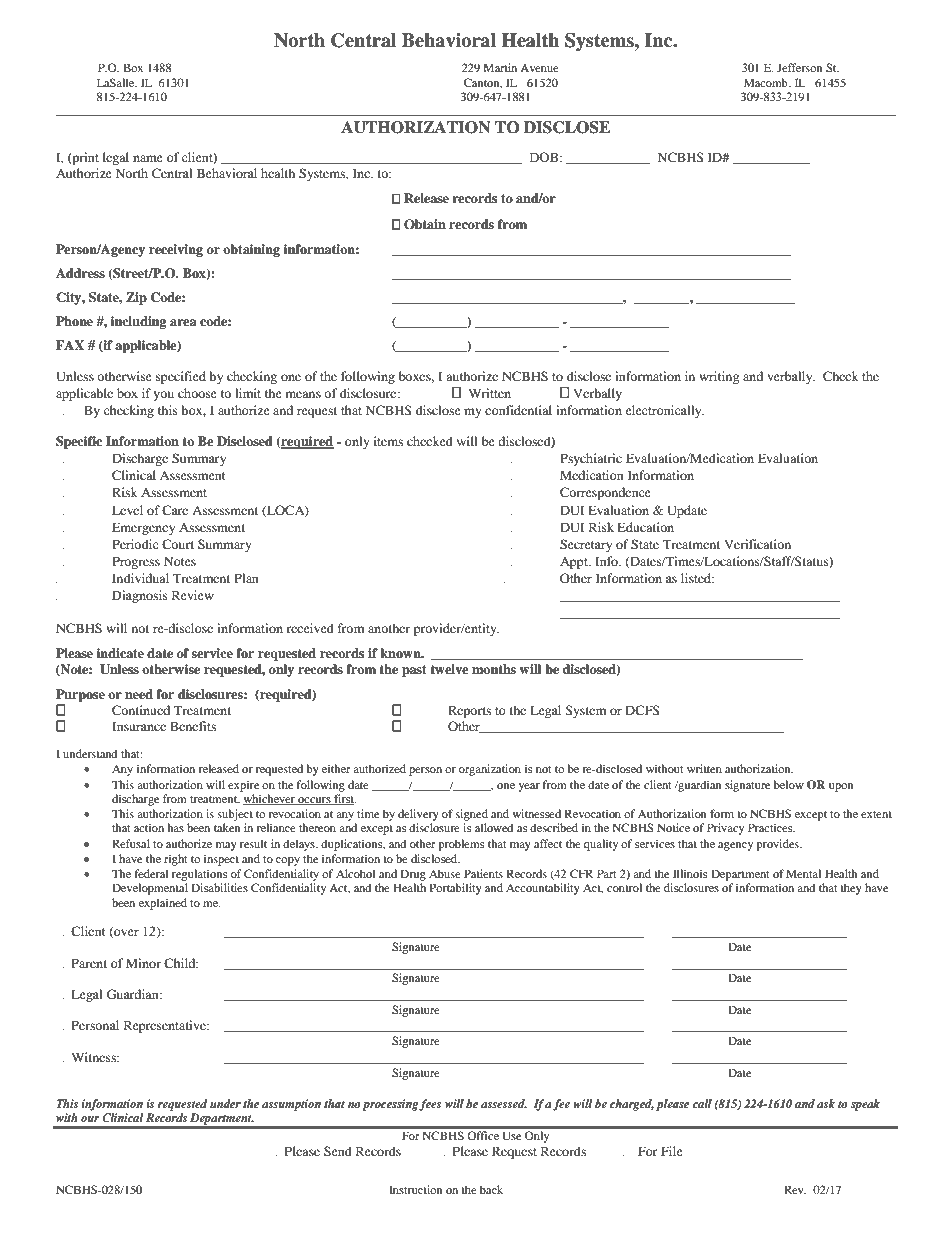 This screenshot has width=952, height=1233. Describe the element at coordinates (788, 784) in the screenshot. I see `below` at that location.
